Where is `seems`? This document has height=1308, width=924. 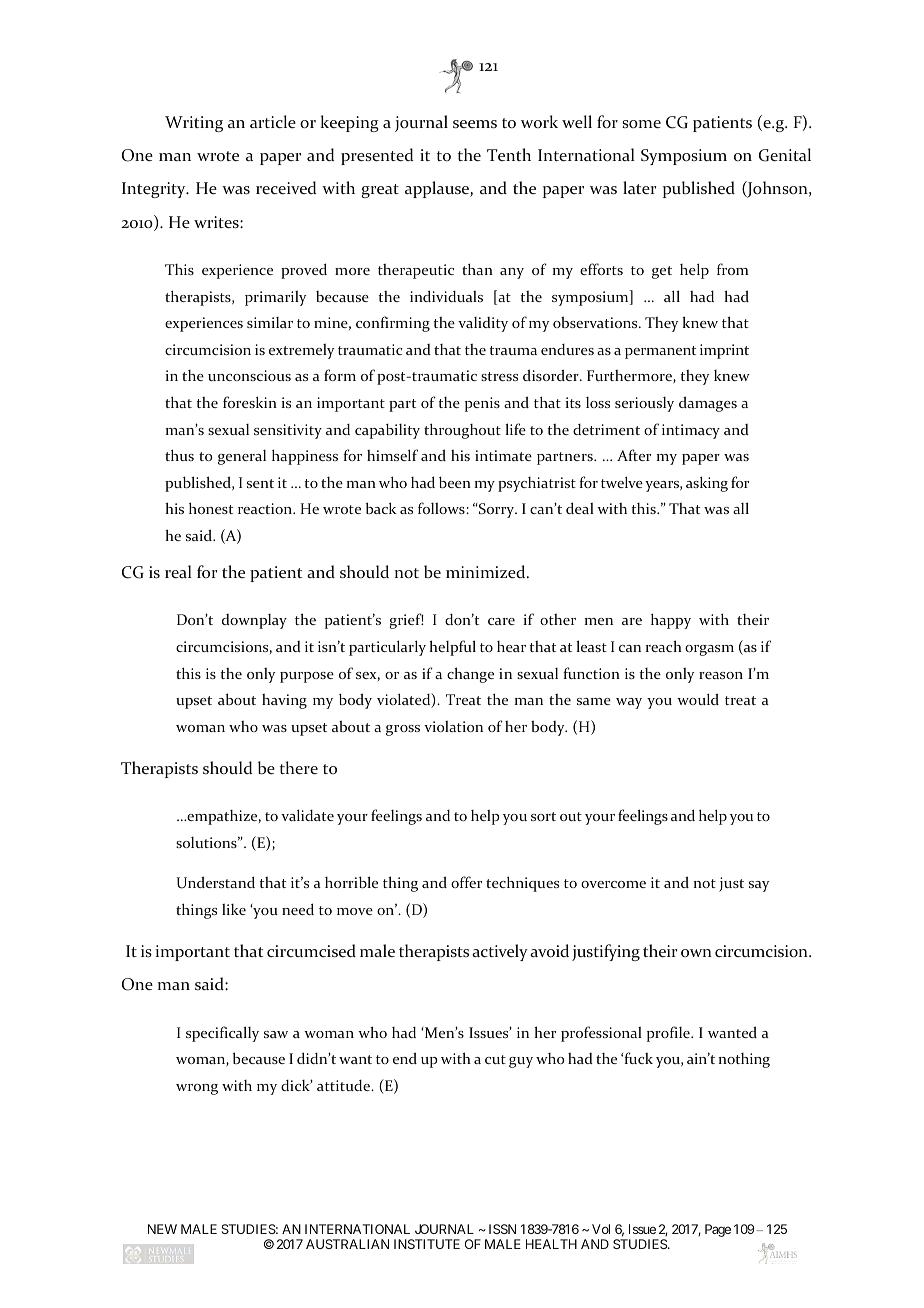
seems is located at coordinates (475, 124).
